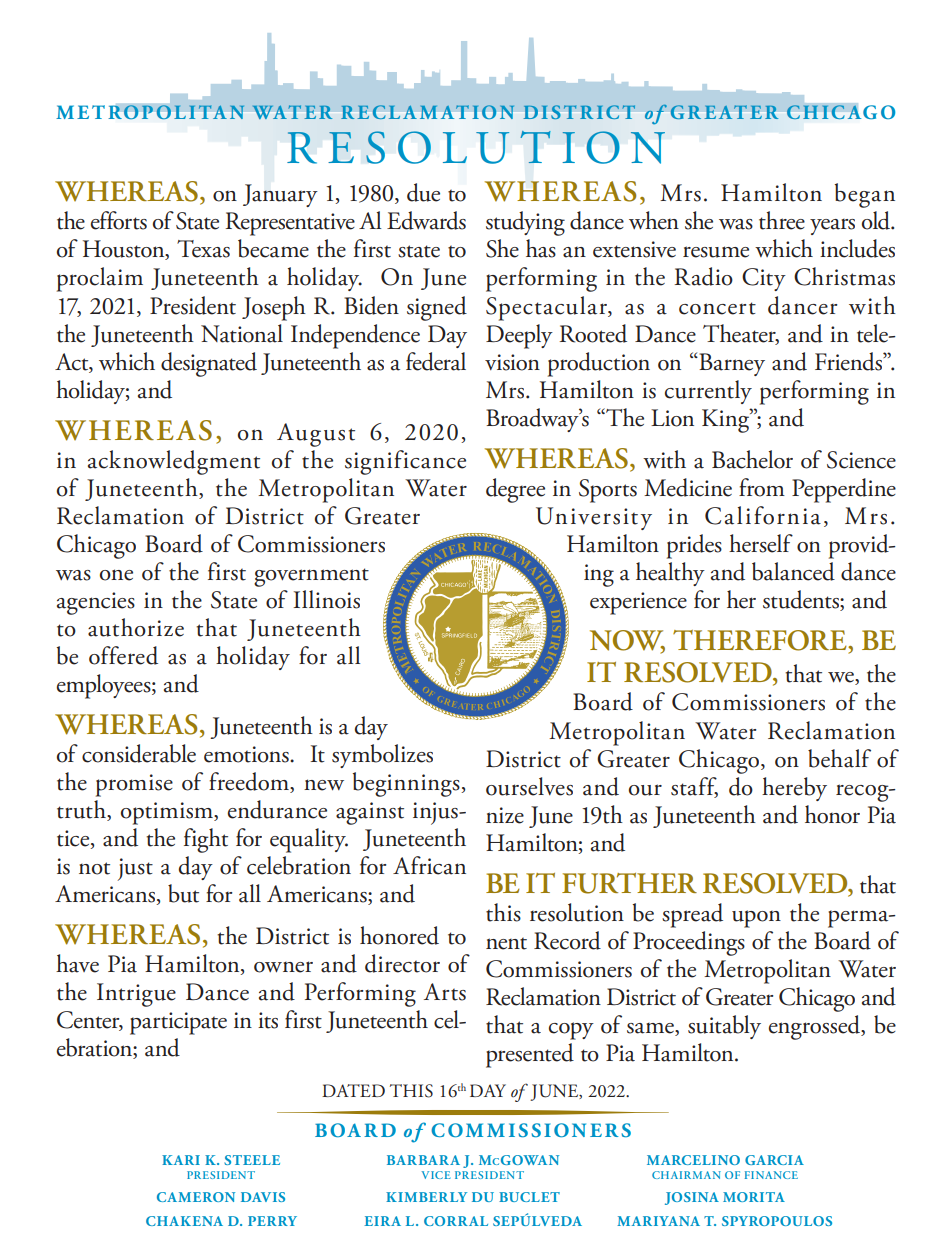  What do you see at coordinates (771, 1175) in the screenshot?
I see `FINANCE` at bounding box center [771, 1175].
